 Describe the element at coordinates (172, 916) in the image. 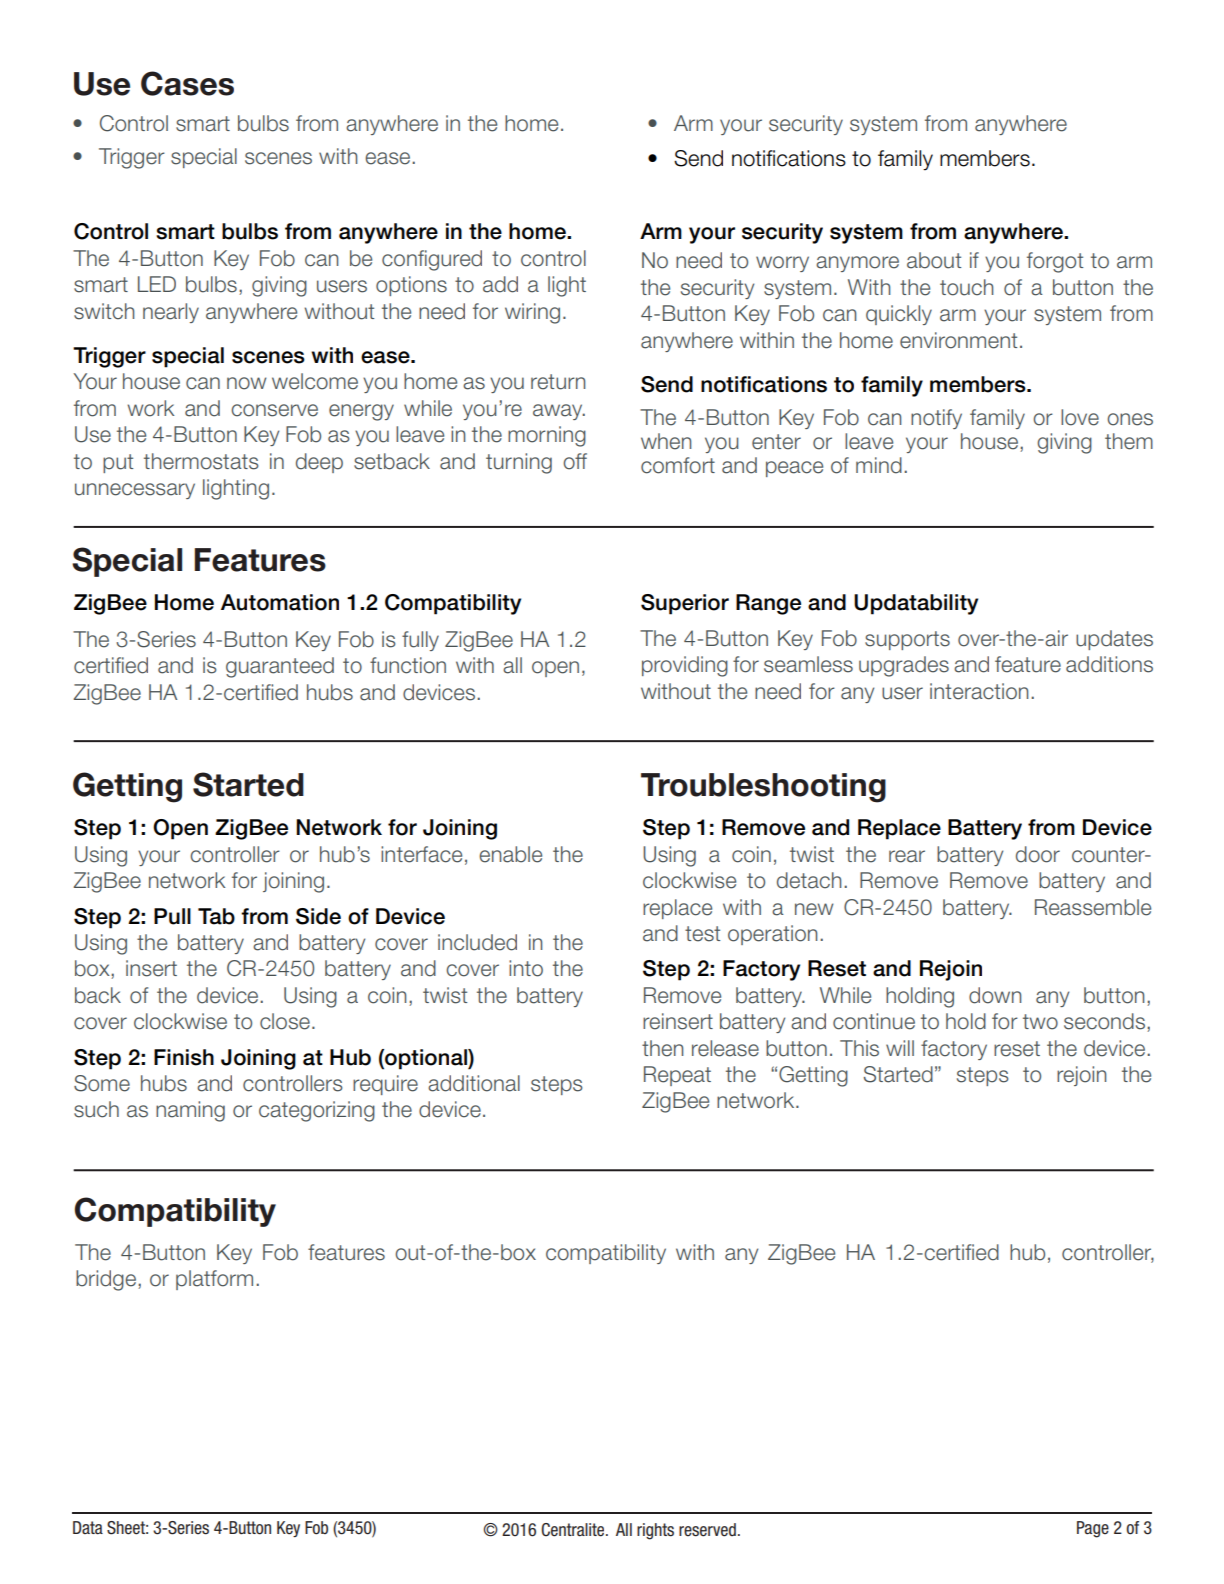

I see `Pull` at that location.
